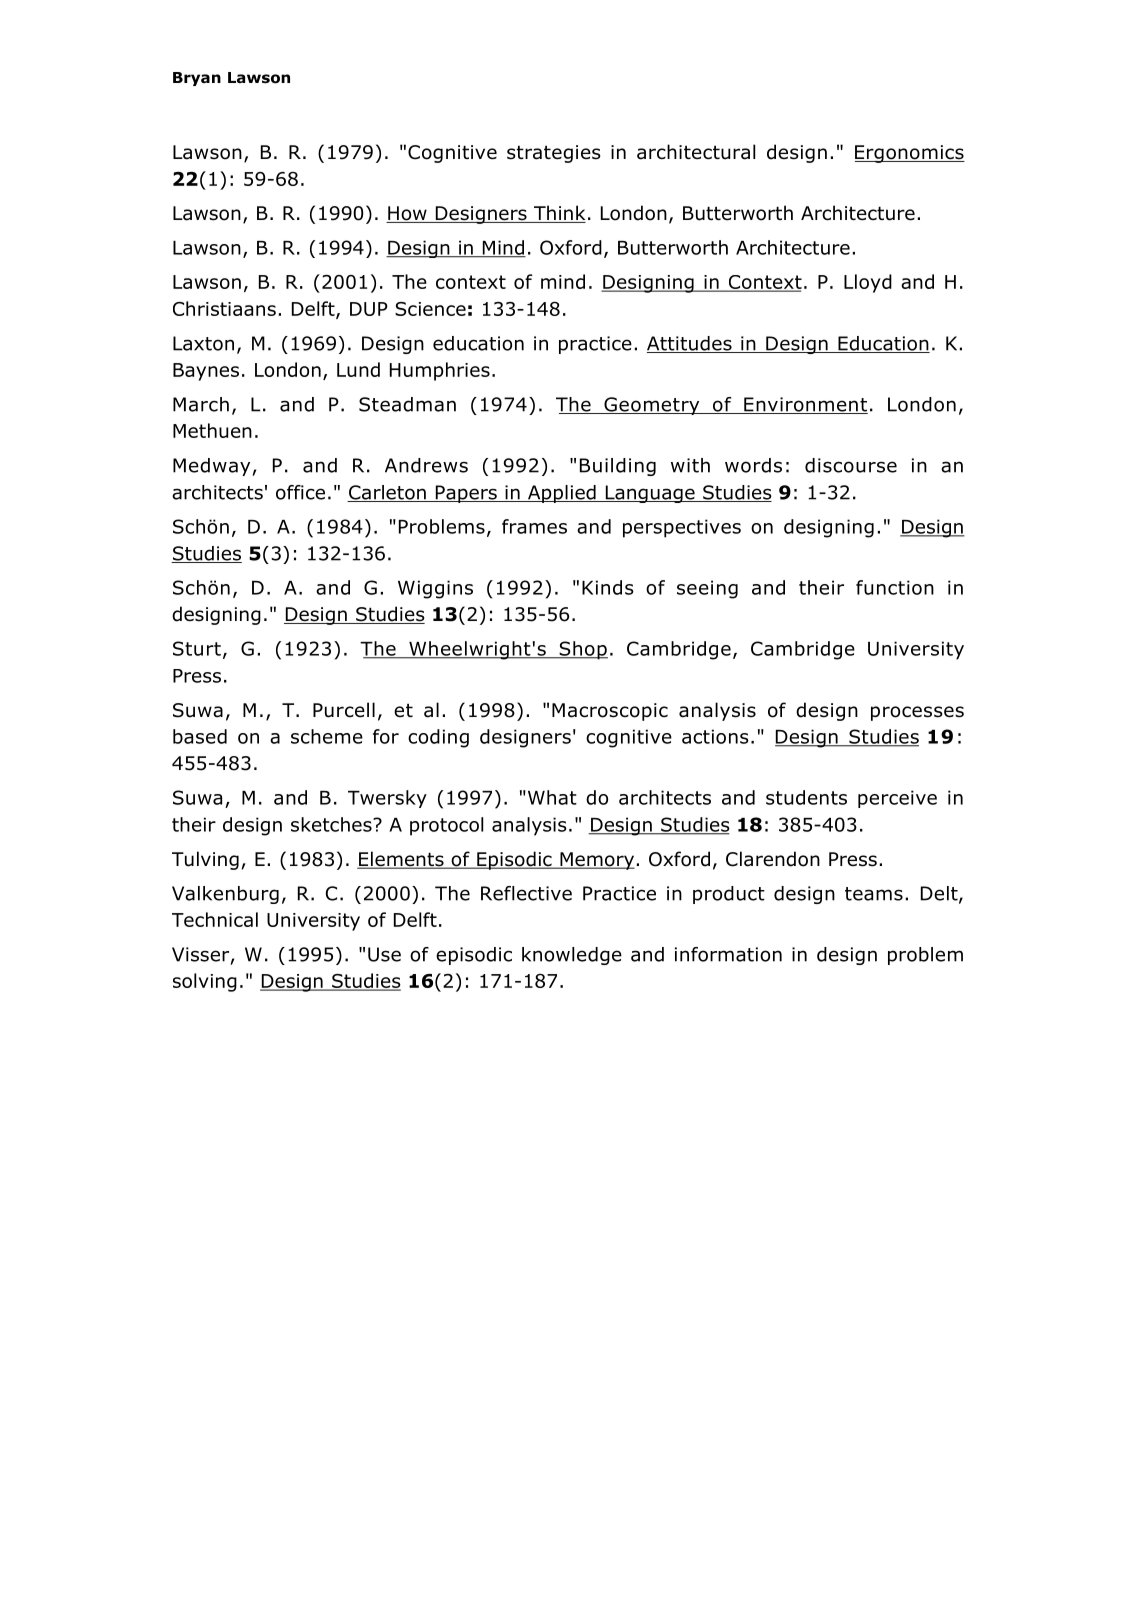  I want to click on Technical, so click(215, 919).
